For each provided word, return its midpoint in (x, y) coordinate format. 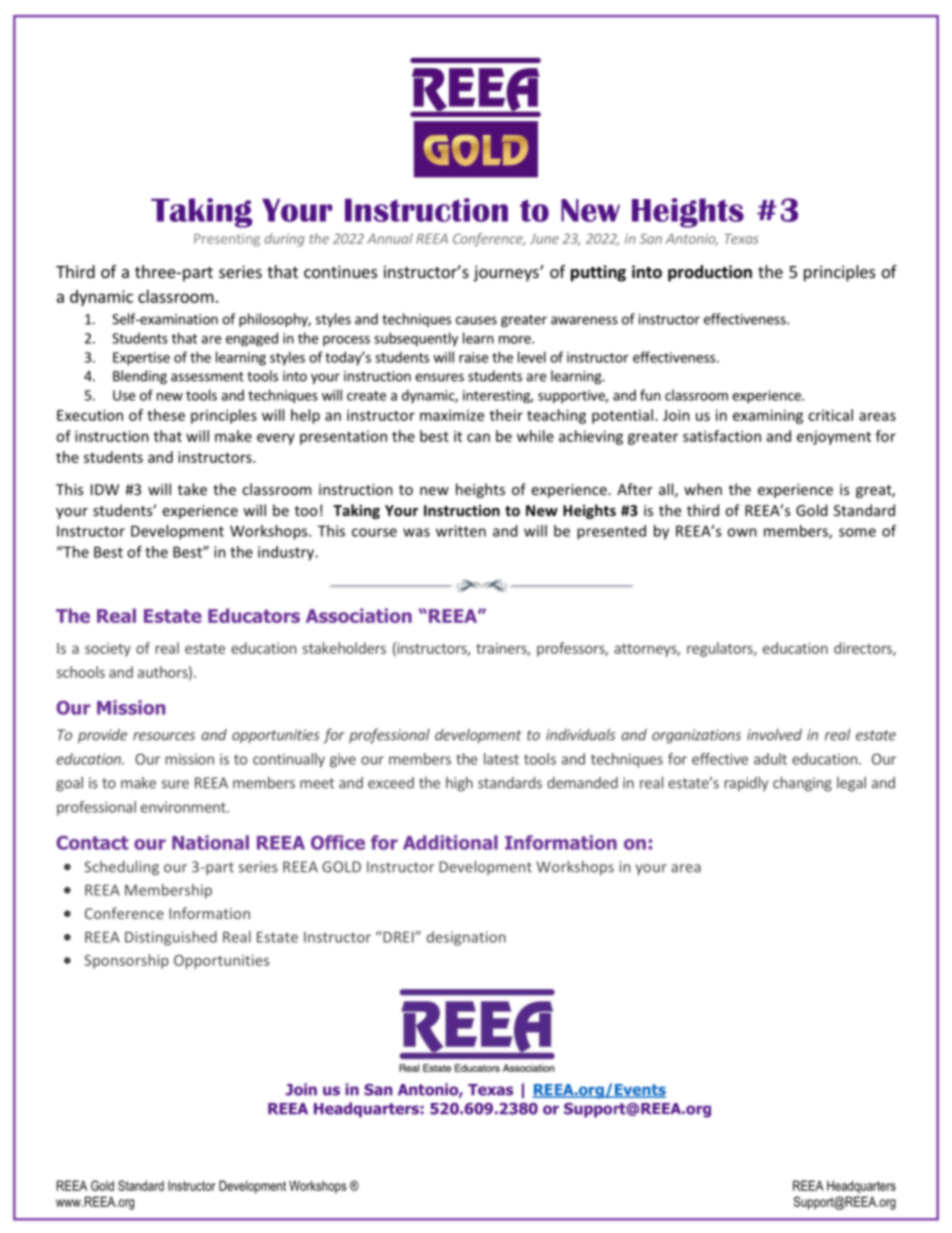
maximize (452, 415)
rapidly (746, 783)
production (710, 273)
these (166, 415)
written (461, 531)
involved (774, 734)
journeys (507, 273)
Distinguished (171, 938)
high (459, 784)
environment (184, 807)
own (742, 532)
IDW (105, 489)
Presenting (227, 240)
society (108, 650)
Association (359, 615)
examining (768, 416)
